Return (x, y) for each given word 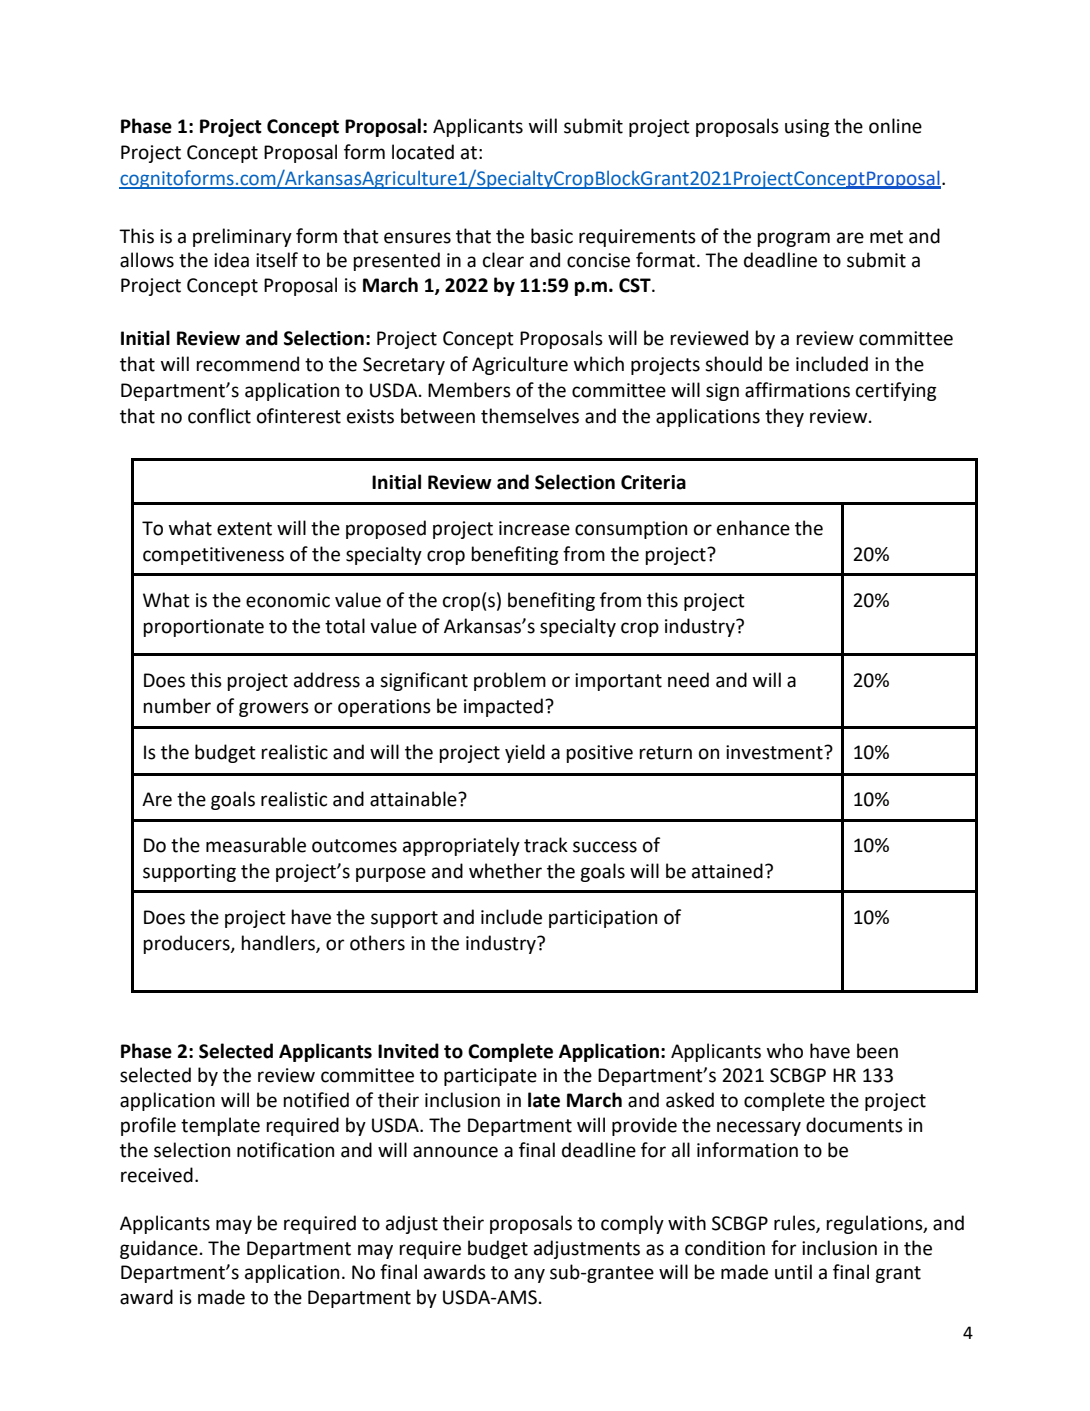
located (423, 152)
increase (534, 528)
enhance (753, 528)
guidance (159, 1249)
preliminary (242, 237)
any (529, 1275)
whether (505, 871)
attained (727, 871)
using (807, 128)
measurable (256, 845)
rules (795, 1223)
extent (244, 529)
